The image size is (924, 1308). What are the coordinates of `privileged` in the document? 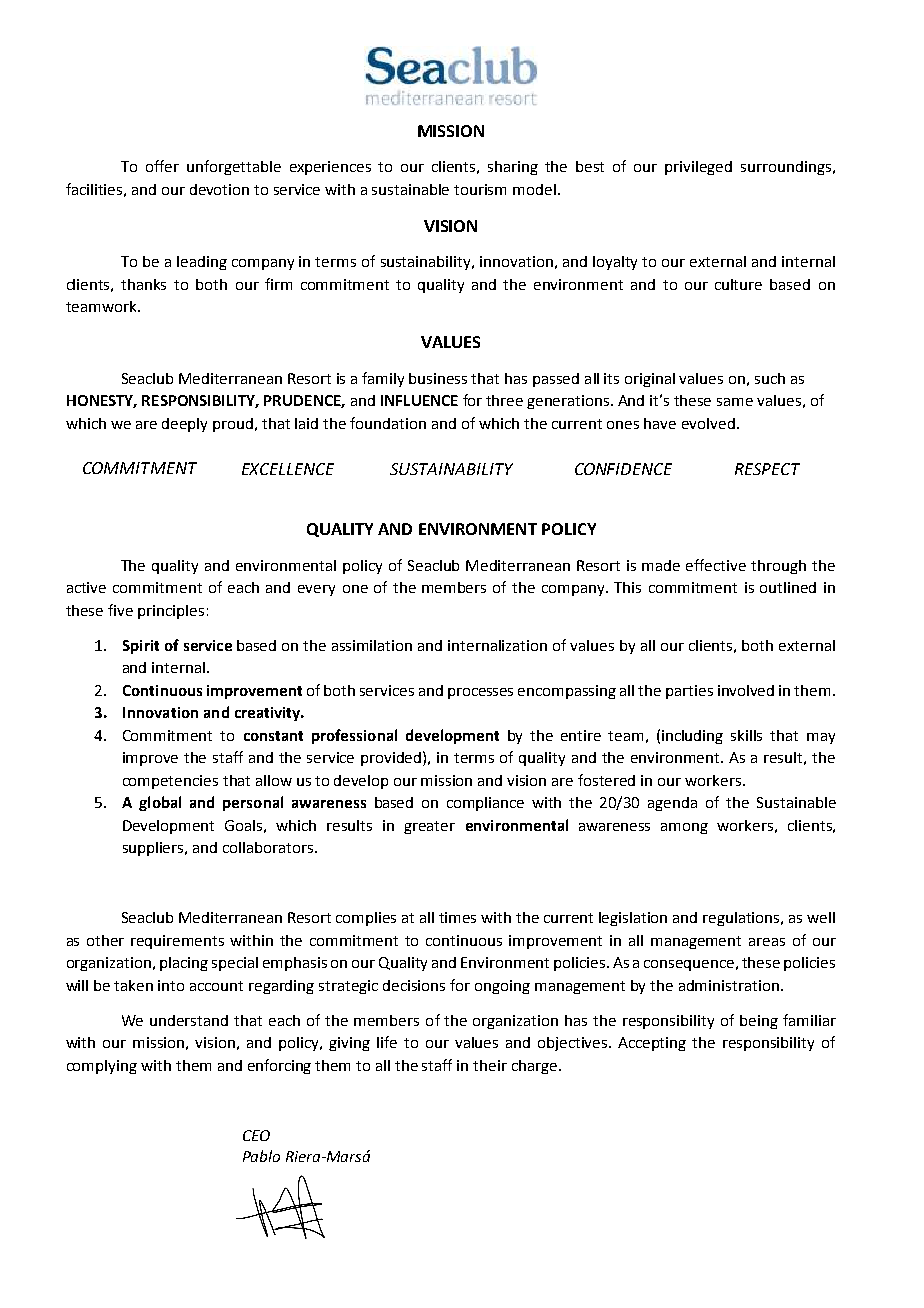 It's located at (698, 168).
